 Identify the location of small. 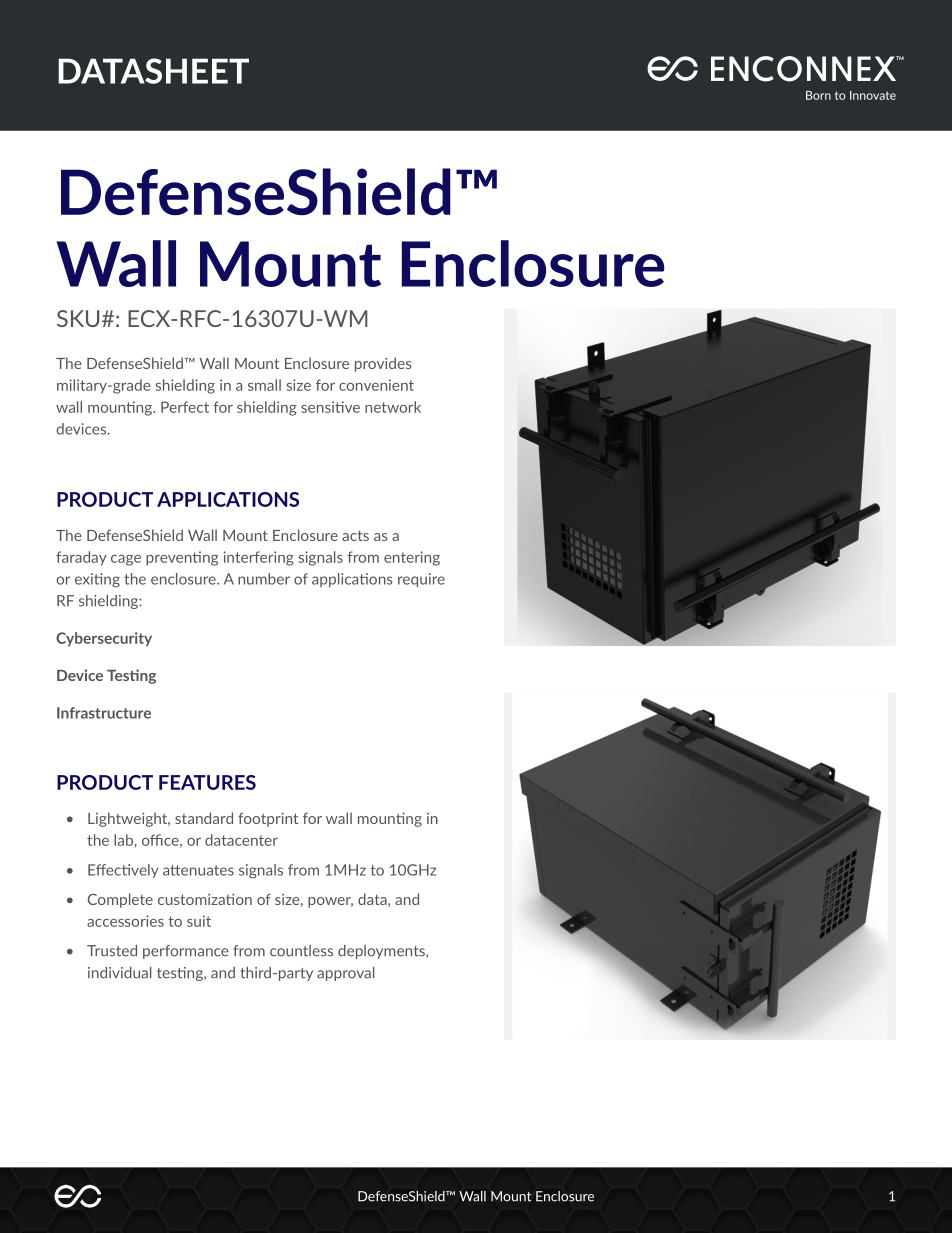
(264, 385).
